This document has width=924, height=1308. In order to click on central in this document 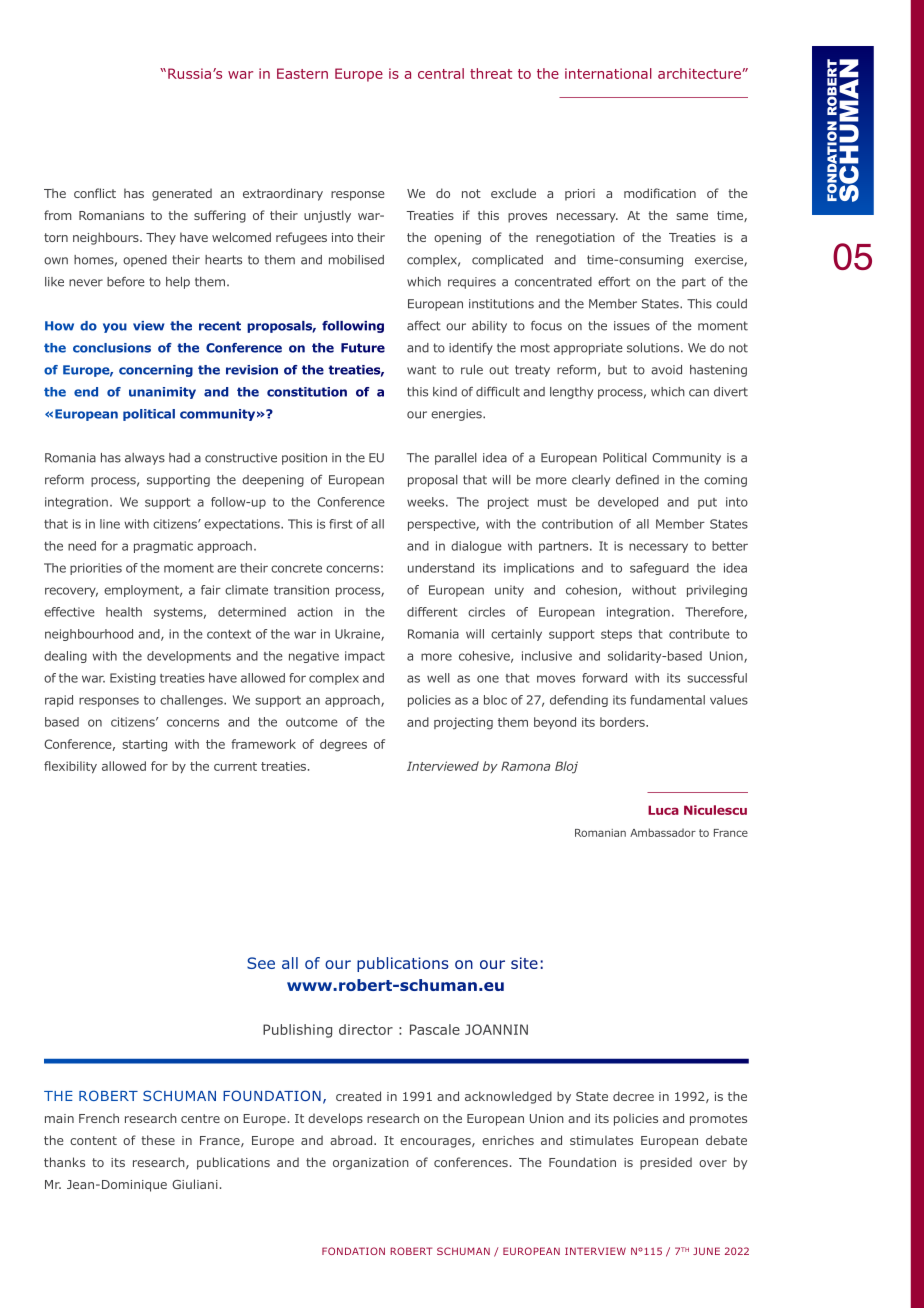, I will do `click(441, 73)`.
